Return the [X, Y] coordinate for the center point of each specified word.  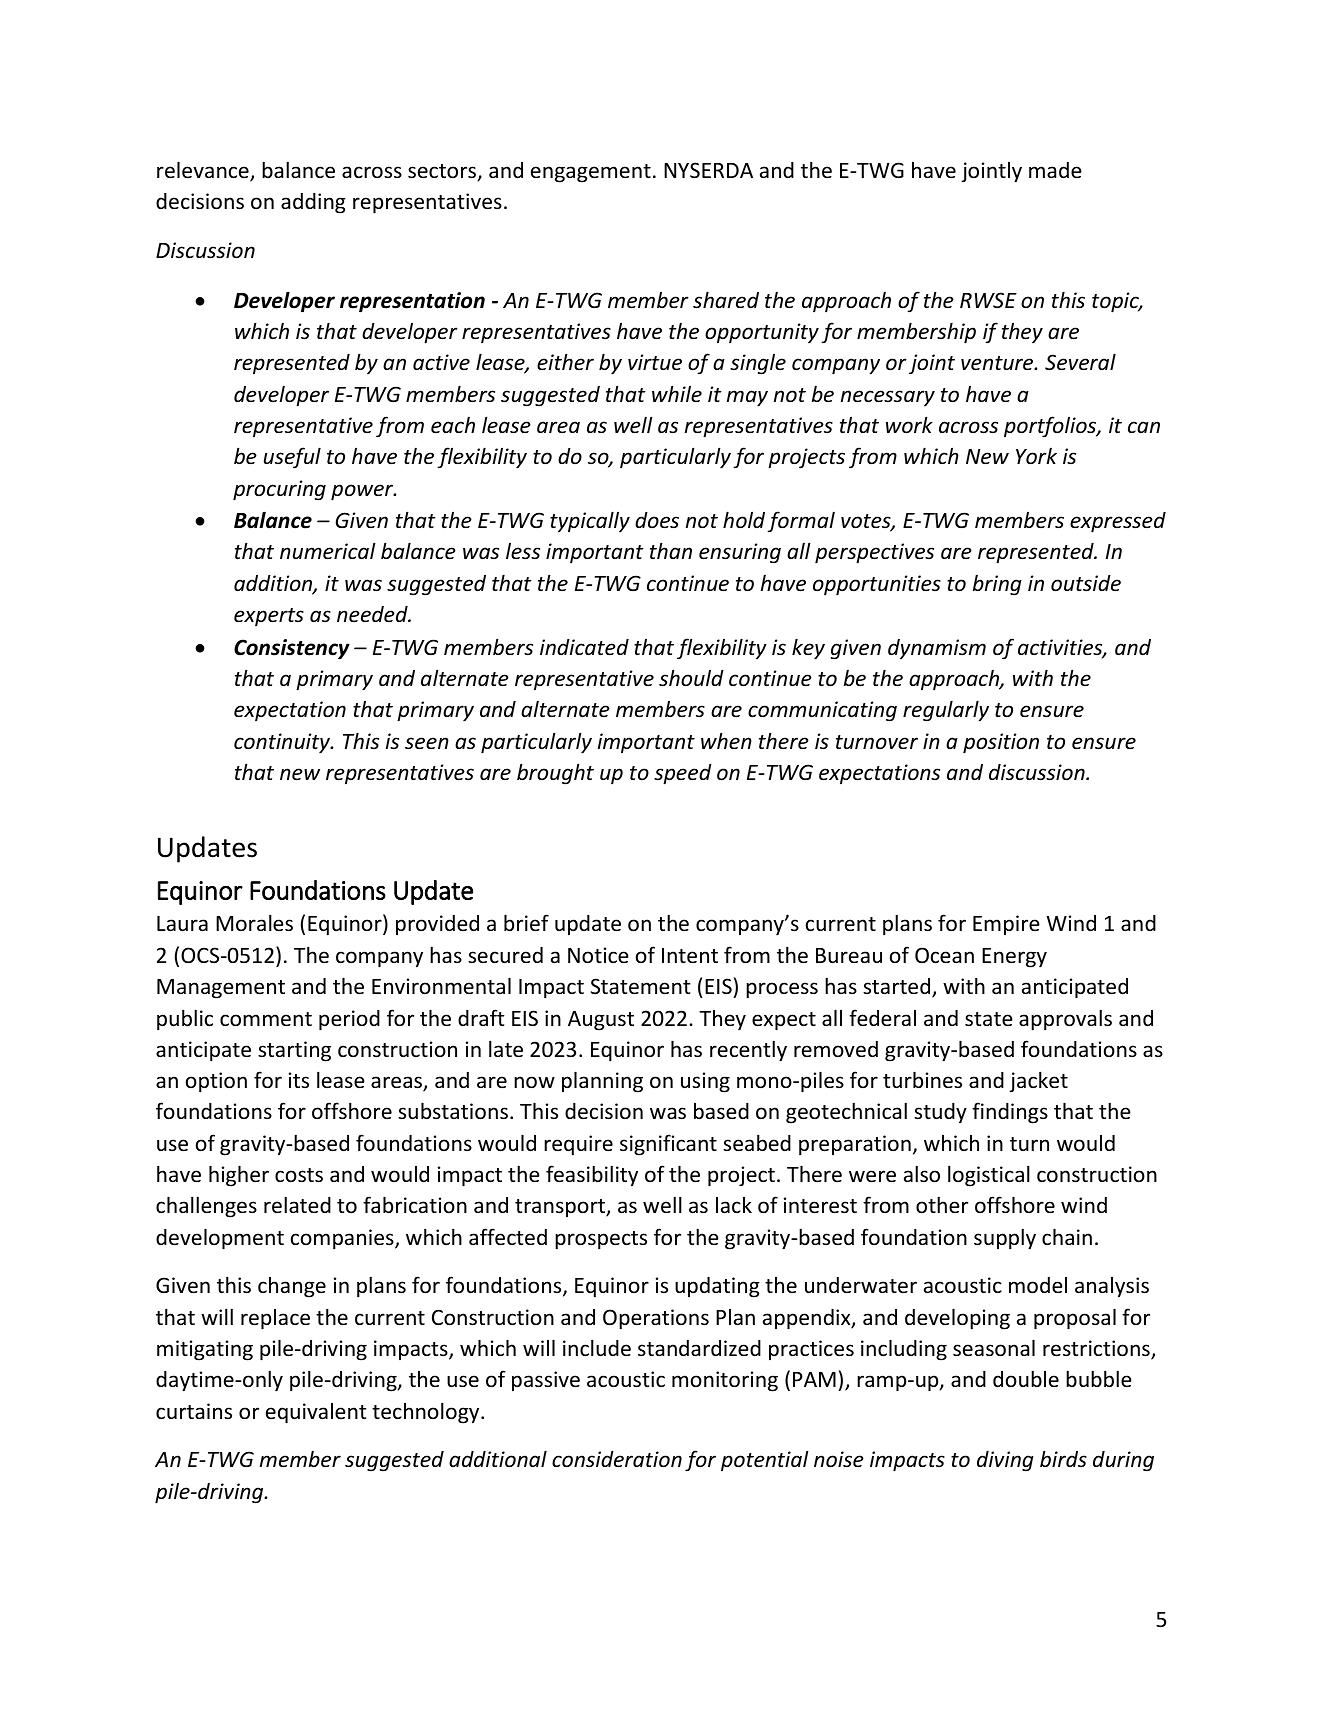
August [601, 1021]
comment [266, 1019]
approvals [1065, 1020]
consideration [617, 1459]
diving [1005, 1461]
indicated [584, 647]
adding [313, 203]
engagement [591, 173]
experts [269, 617]
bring [997, 585]
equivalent [316, 1413]
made [1055, 170]
